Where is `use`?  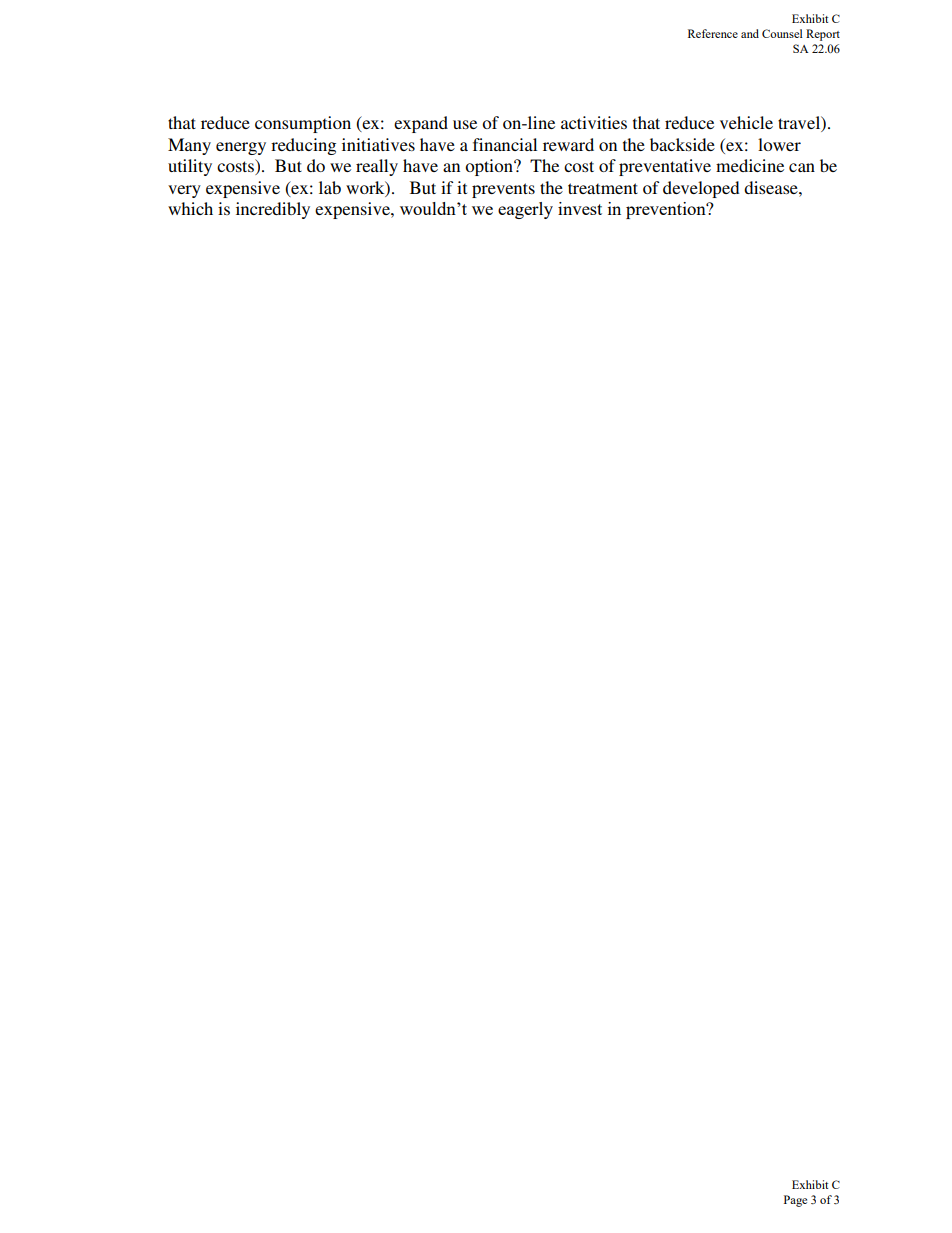
use is located at coordinates (465, 124).
